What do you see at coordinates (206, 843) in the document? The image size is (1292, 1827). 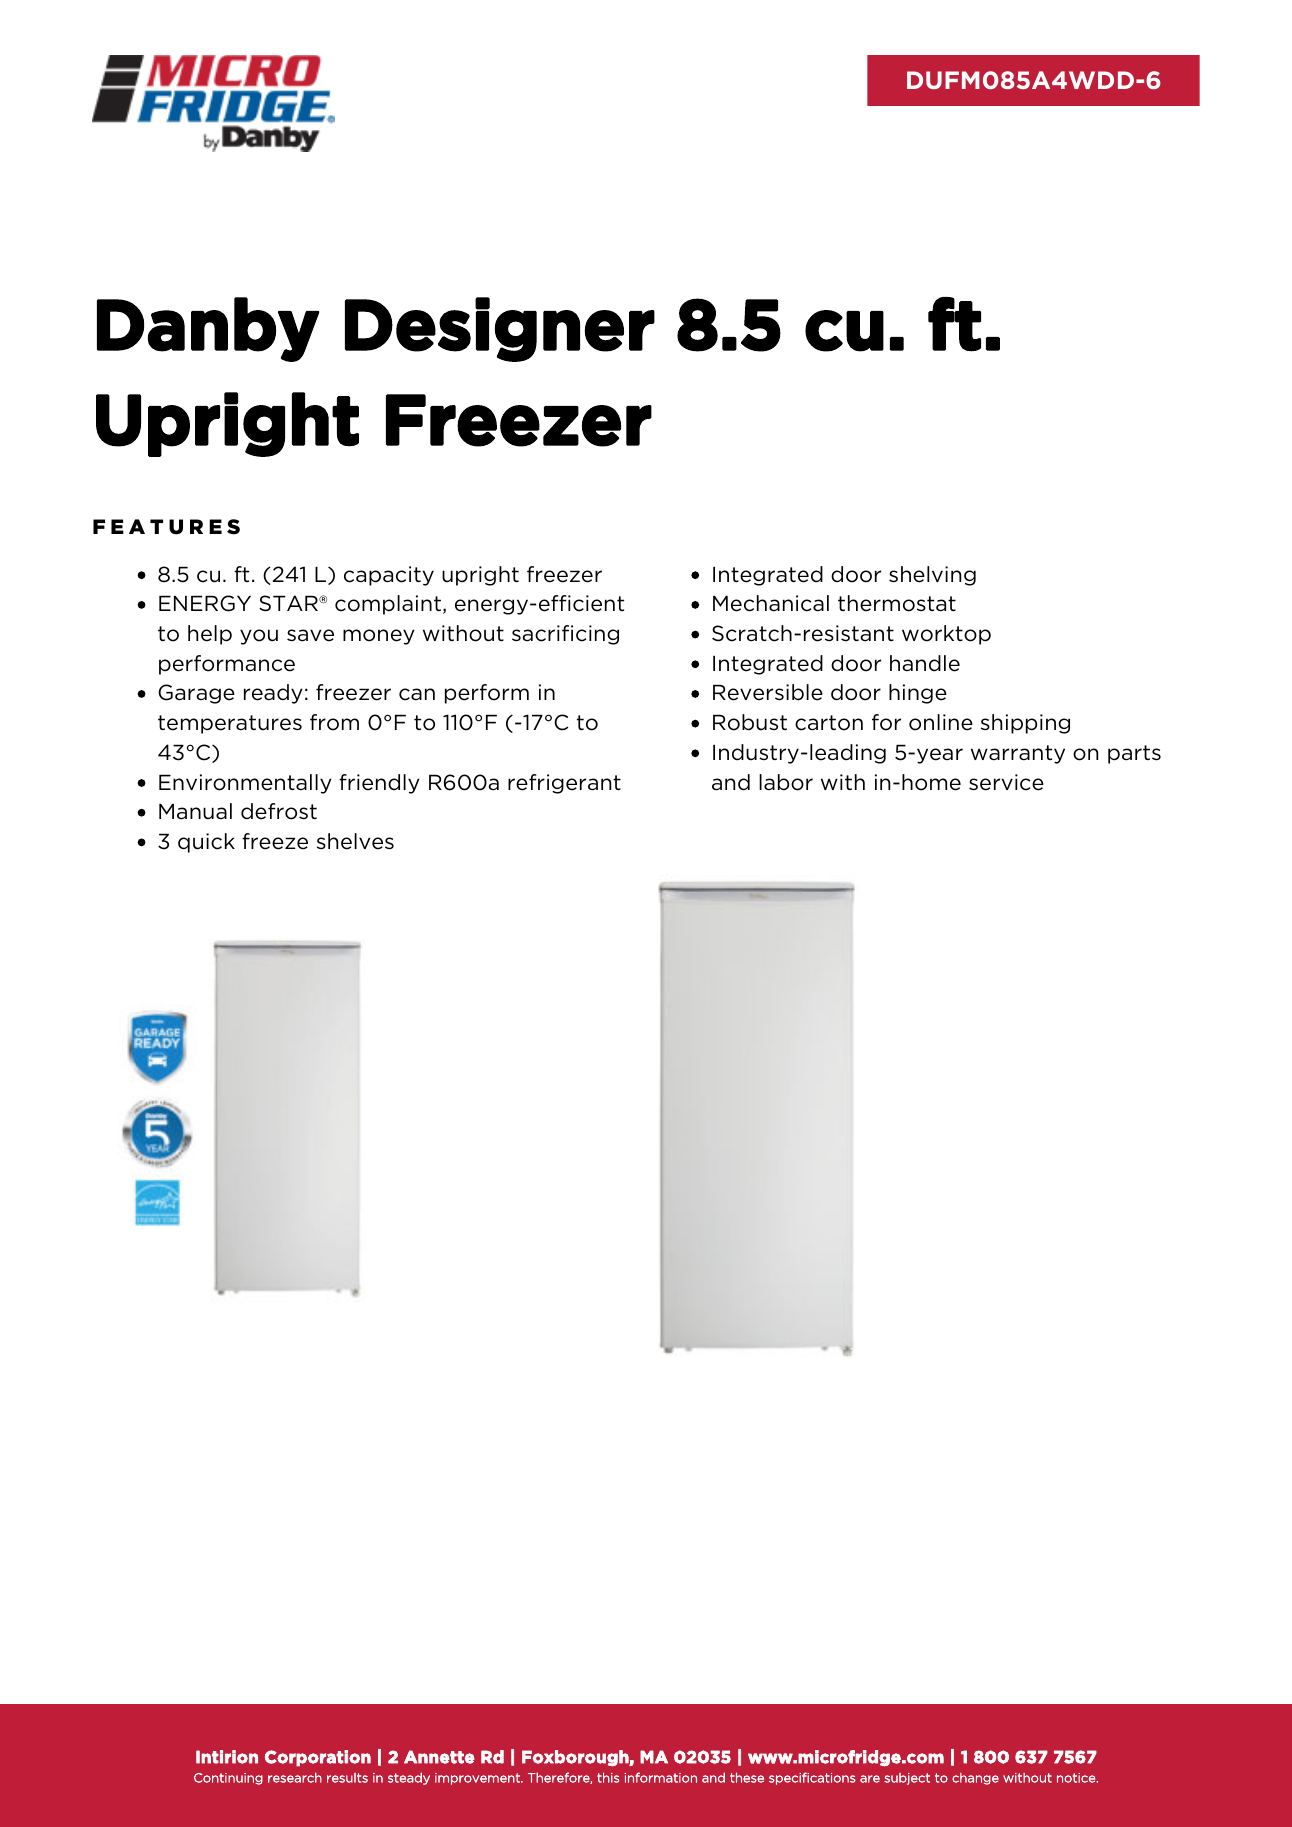 I see `quick` at bounding box center [206, 843].
